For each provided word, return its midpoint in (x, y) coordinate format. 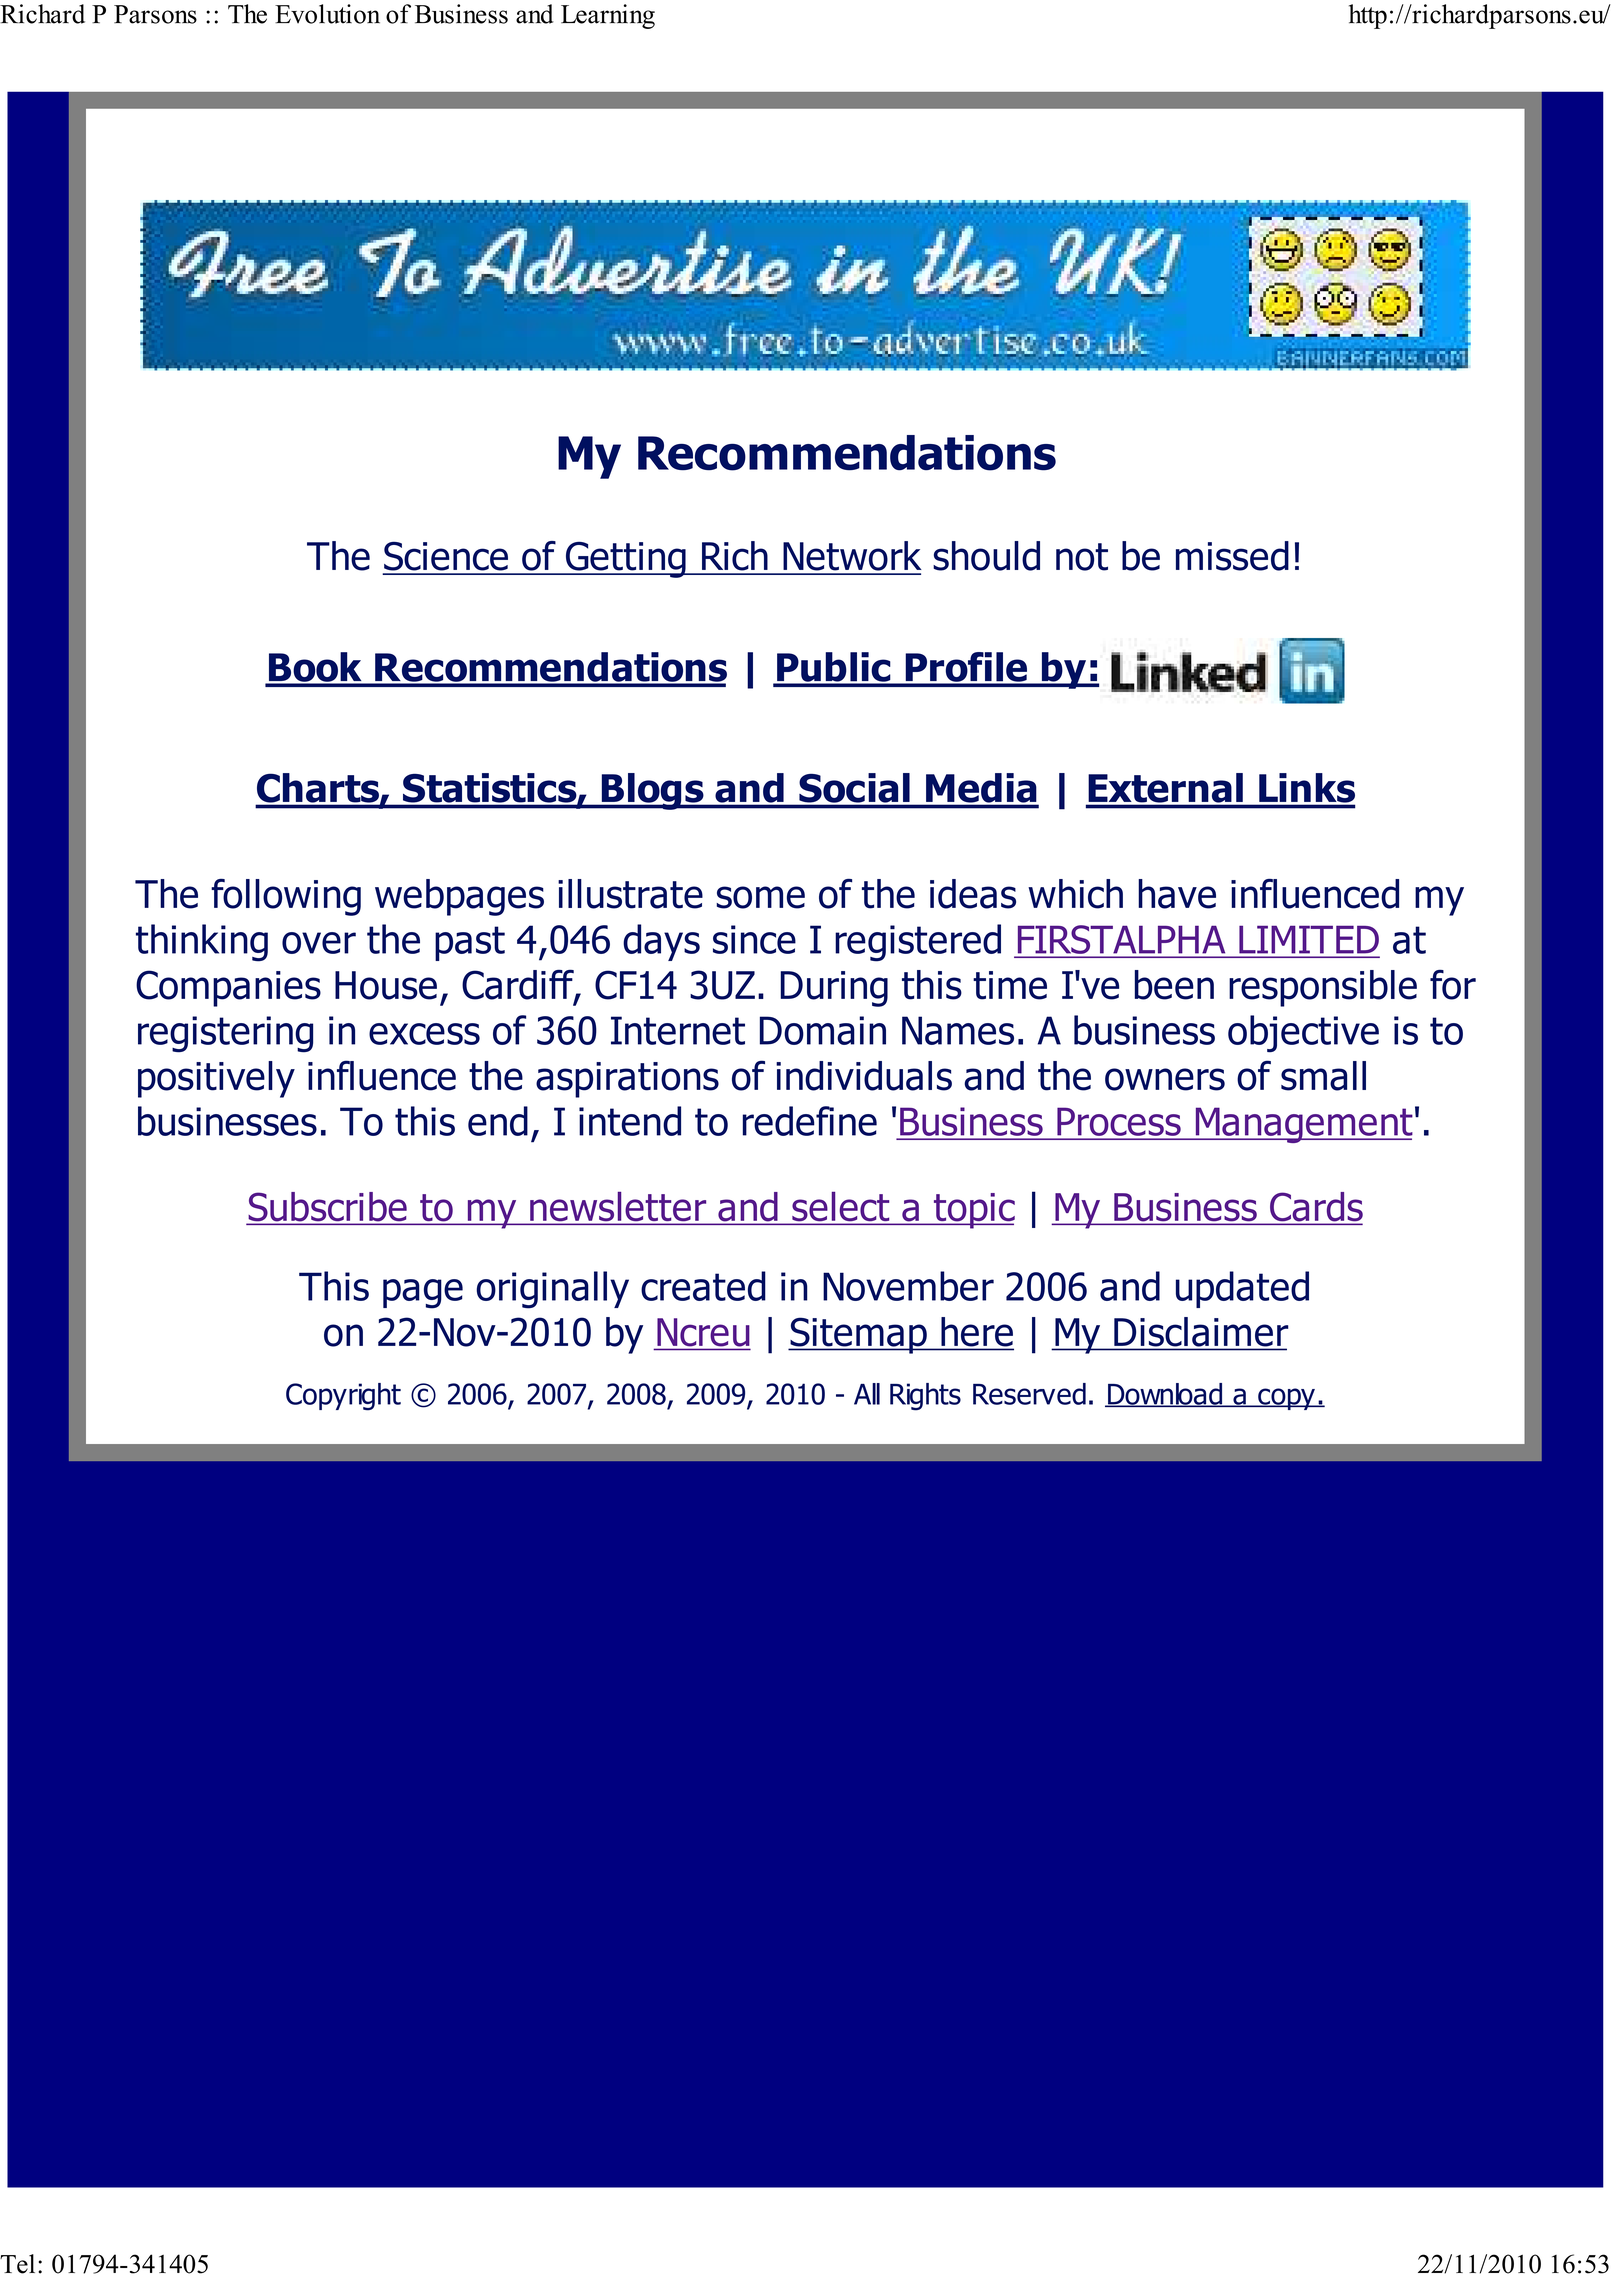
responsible (1323, 988)
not (1082, 557)
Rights (925, 1397)
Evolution (327, 14)
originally (553, 1290)
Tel (17, 2264)
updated (1242, 1289)
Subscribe (328, 1208)
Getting (625, 560)
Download (1165, 1395)
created (703, 1286)
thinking (202, 943)
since (754, 939)
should (986, 556)
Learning (608, 16)
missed (1232, 556)
